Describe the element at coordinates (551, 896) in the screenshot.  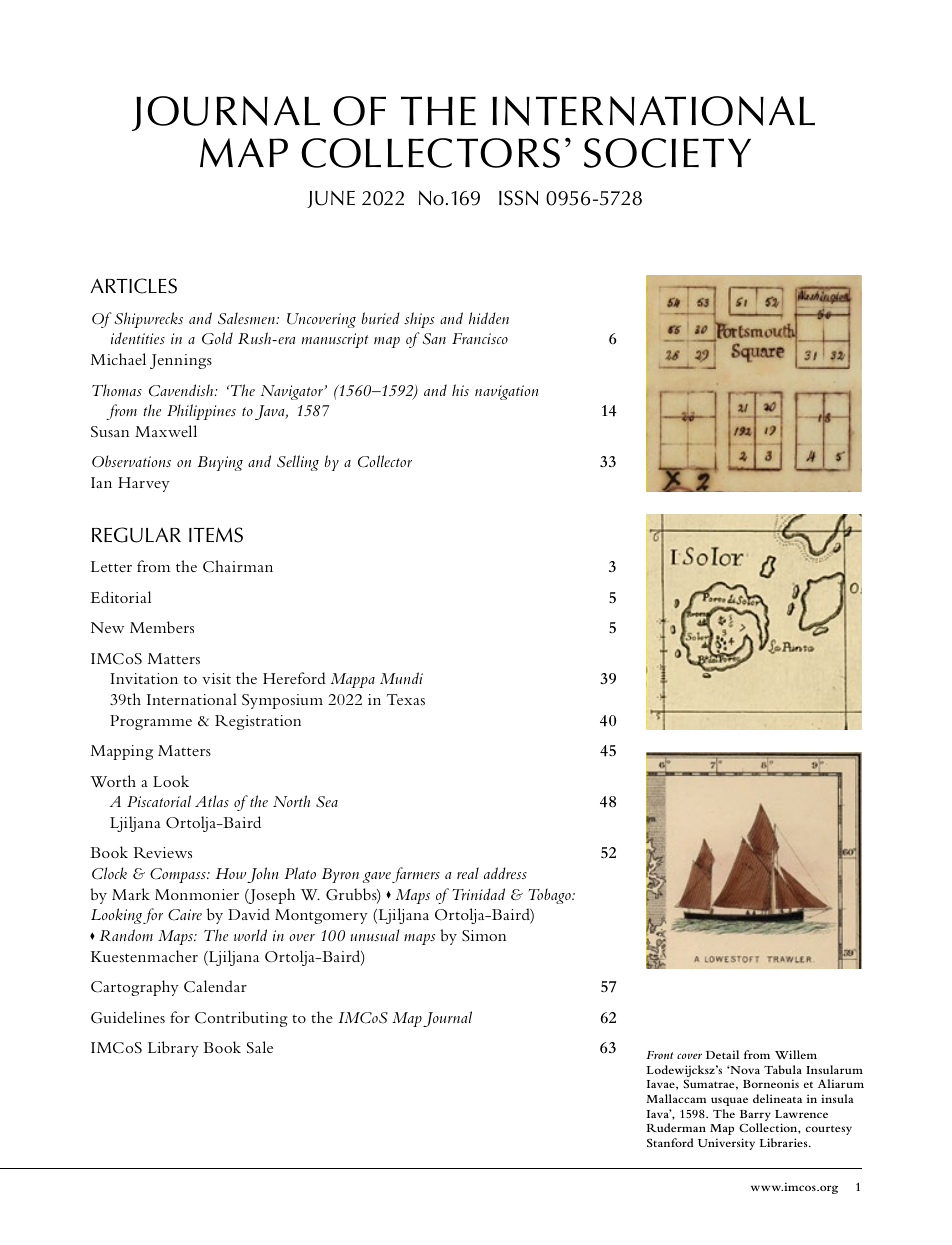
I see `Tobago` at that location.
